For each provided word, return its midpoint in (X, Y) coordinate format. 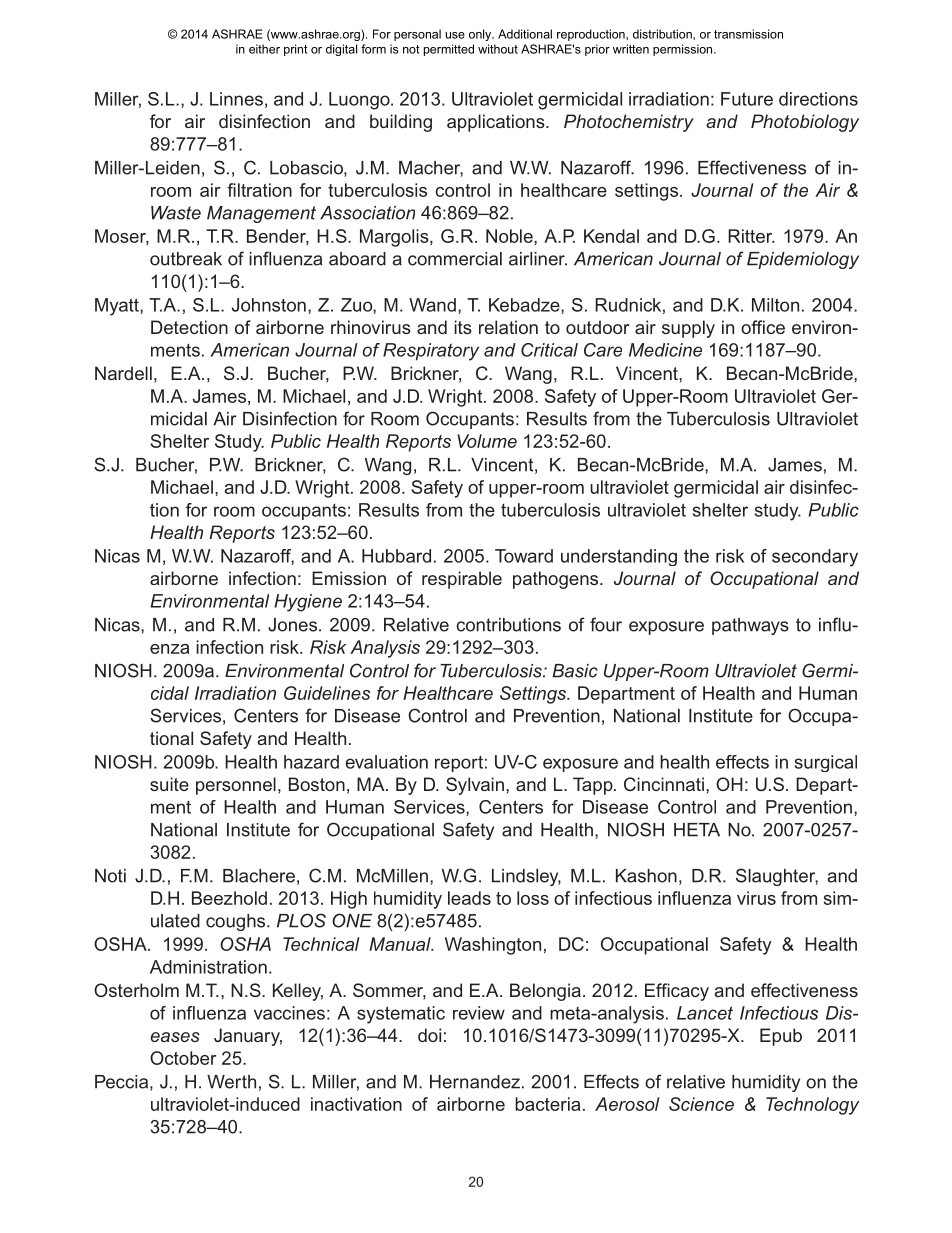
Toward (524, 556)
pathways (750, 626)
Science (701, 1104)
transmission (748, 34)
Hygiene (308, 603)
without (498, 49)
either (264, 49)
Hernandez (475, 1082)
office (763, 327)
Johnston (269, 305)
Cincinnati (664, 784)
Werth (231, 1082)
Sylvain (475, 786)
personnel (236, 786)
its (463, 327)
